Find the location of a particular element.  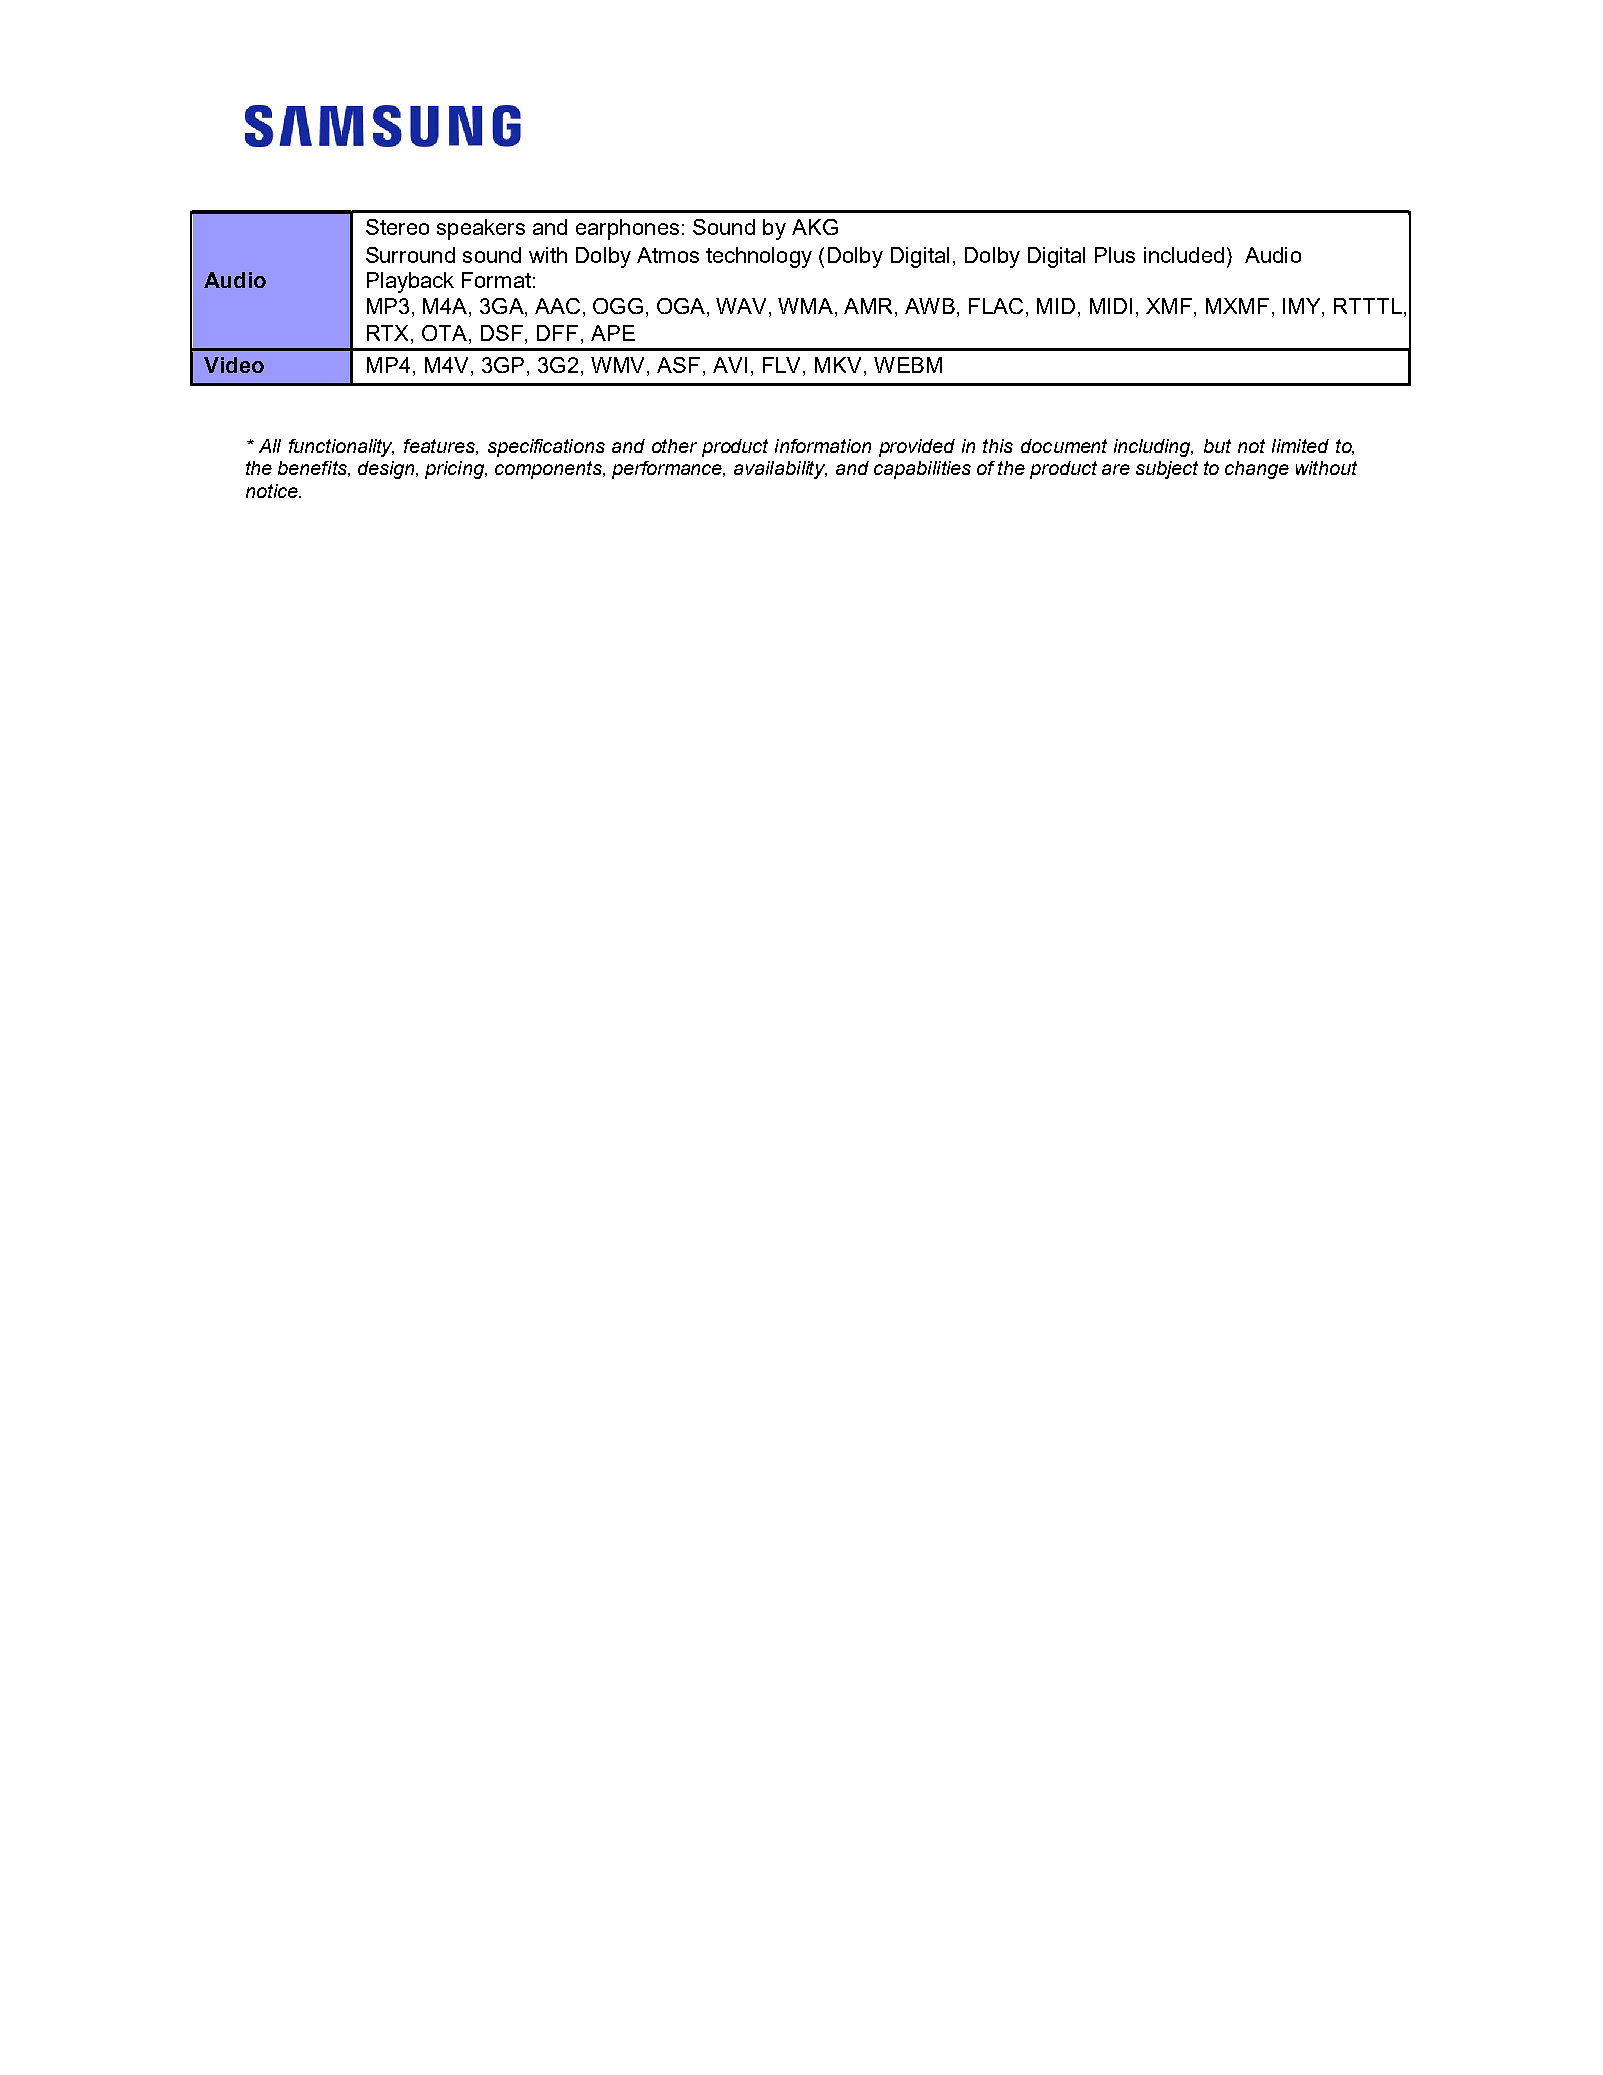

Stereo is located at coordinates (397, 227).
